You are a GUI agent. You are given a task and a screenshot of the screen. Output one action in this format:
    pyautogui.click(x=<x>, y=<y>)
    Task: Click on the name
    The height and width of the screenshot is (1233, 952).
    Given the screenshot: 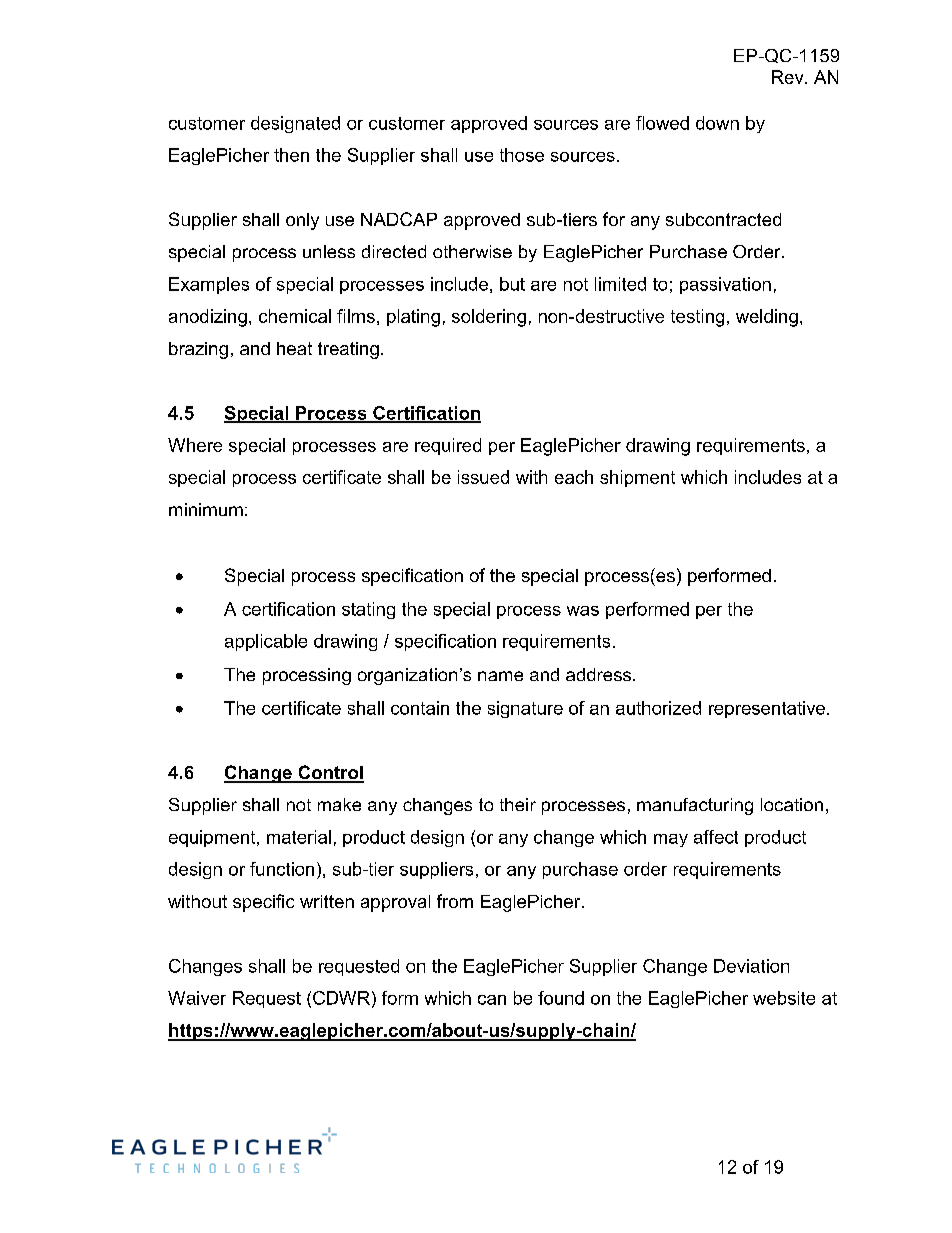 What is the action you would take?
    pyautogui.click(x=500, y=676)
